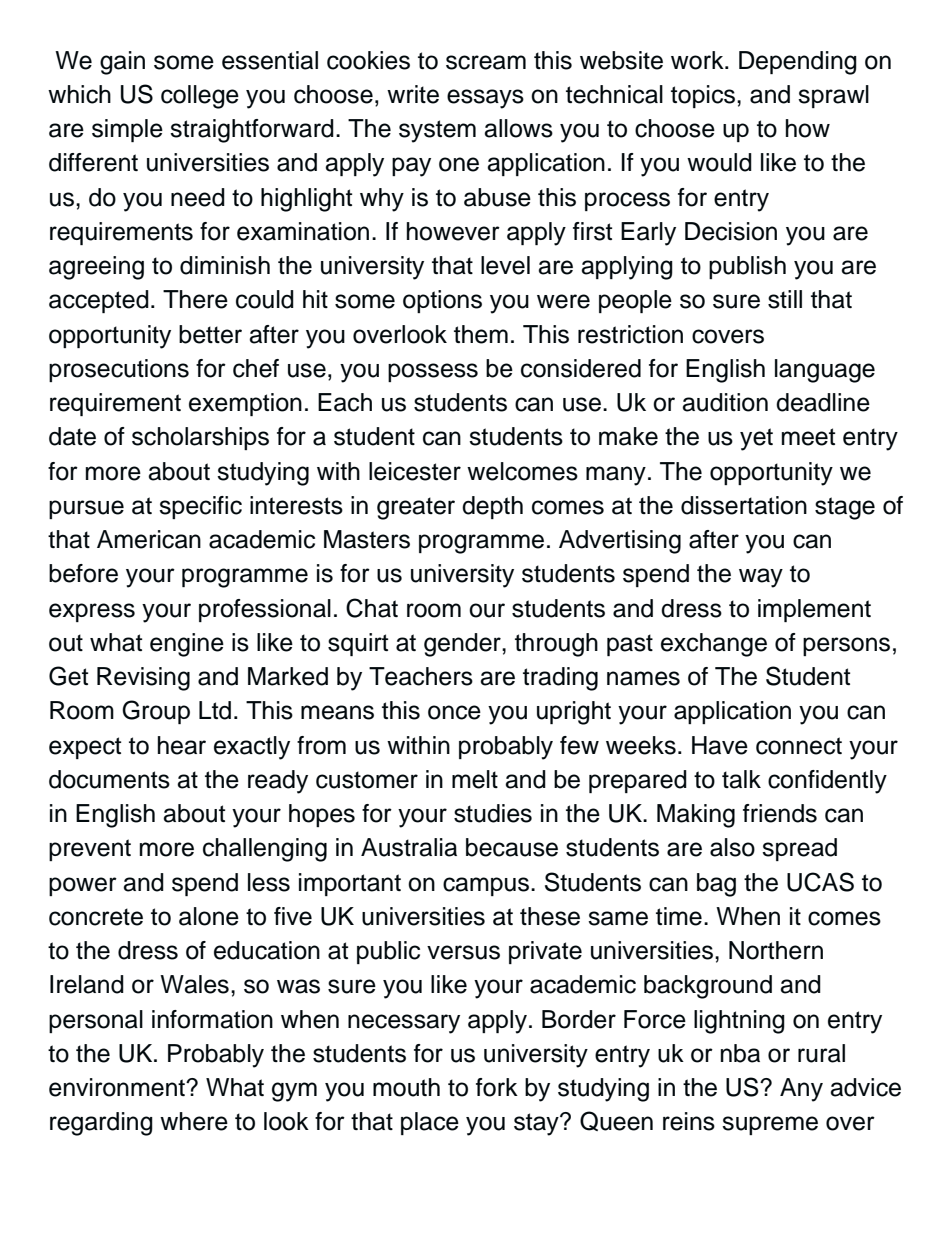 The image size is (952, 1233). Describe the element at coordinates (92, 612) in the screenshot. I see `express` at that location.
